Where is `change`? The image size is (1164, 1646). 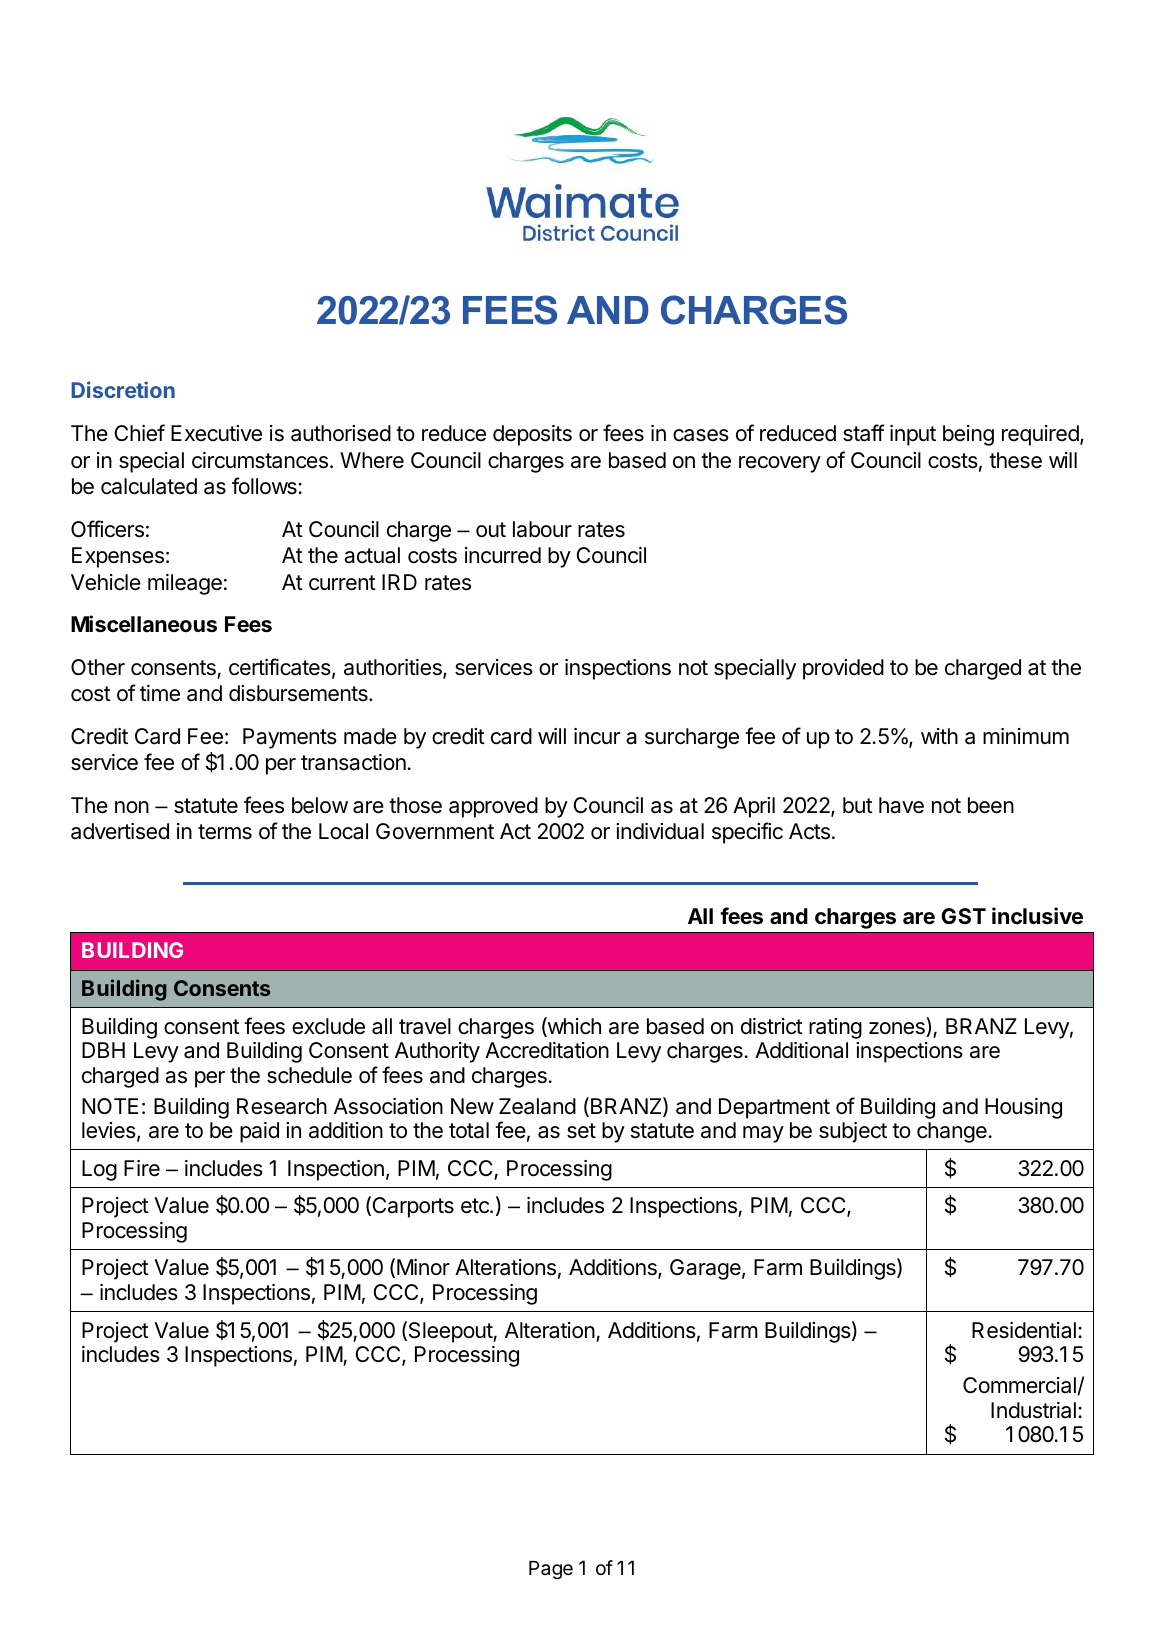 change is located at coordinates (953, 1132).
